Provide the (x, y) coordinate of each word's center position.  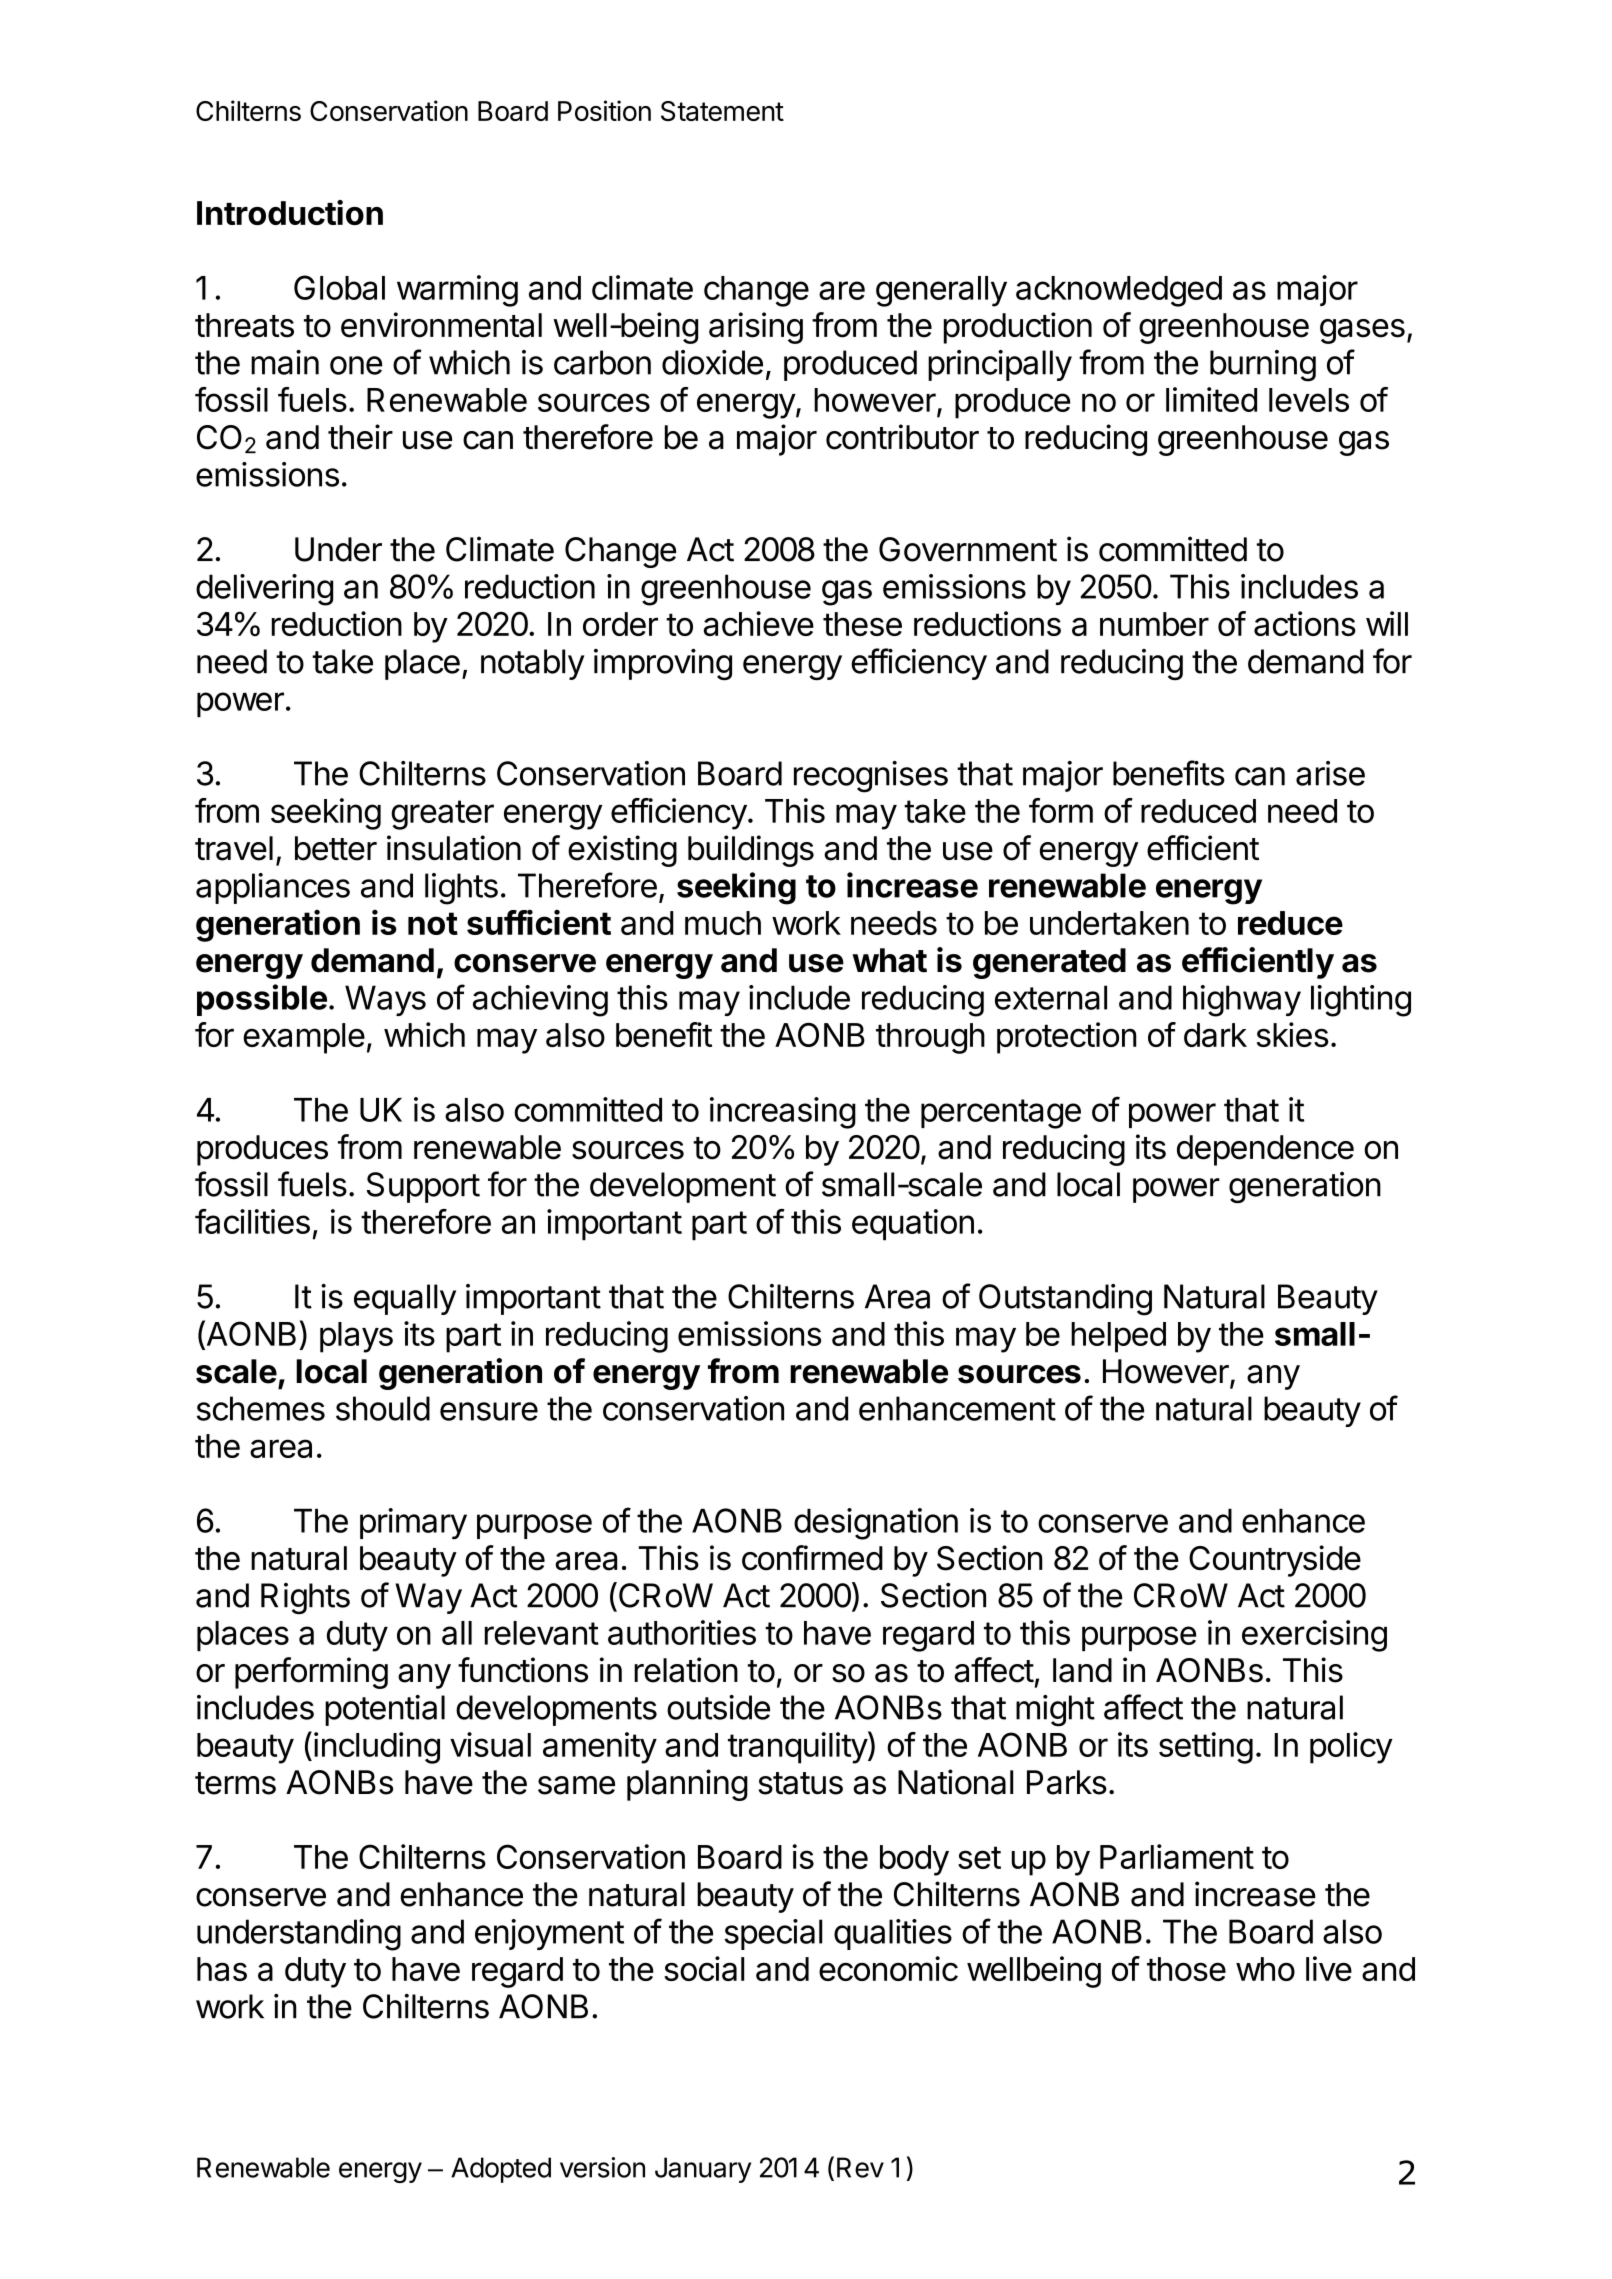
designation (876, 1524)
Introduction (290, 212)
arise (1330, 773)
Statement (722, 111)
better (336, 848)
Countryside (1275, 1561)
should (383, 1408)
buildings (751, 851)
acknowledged (1119, 291)
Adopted (501, 2170)
